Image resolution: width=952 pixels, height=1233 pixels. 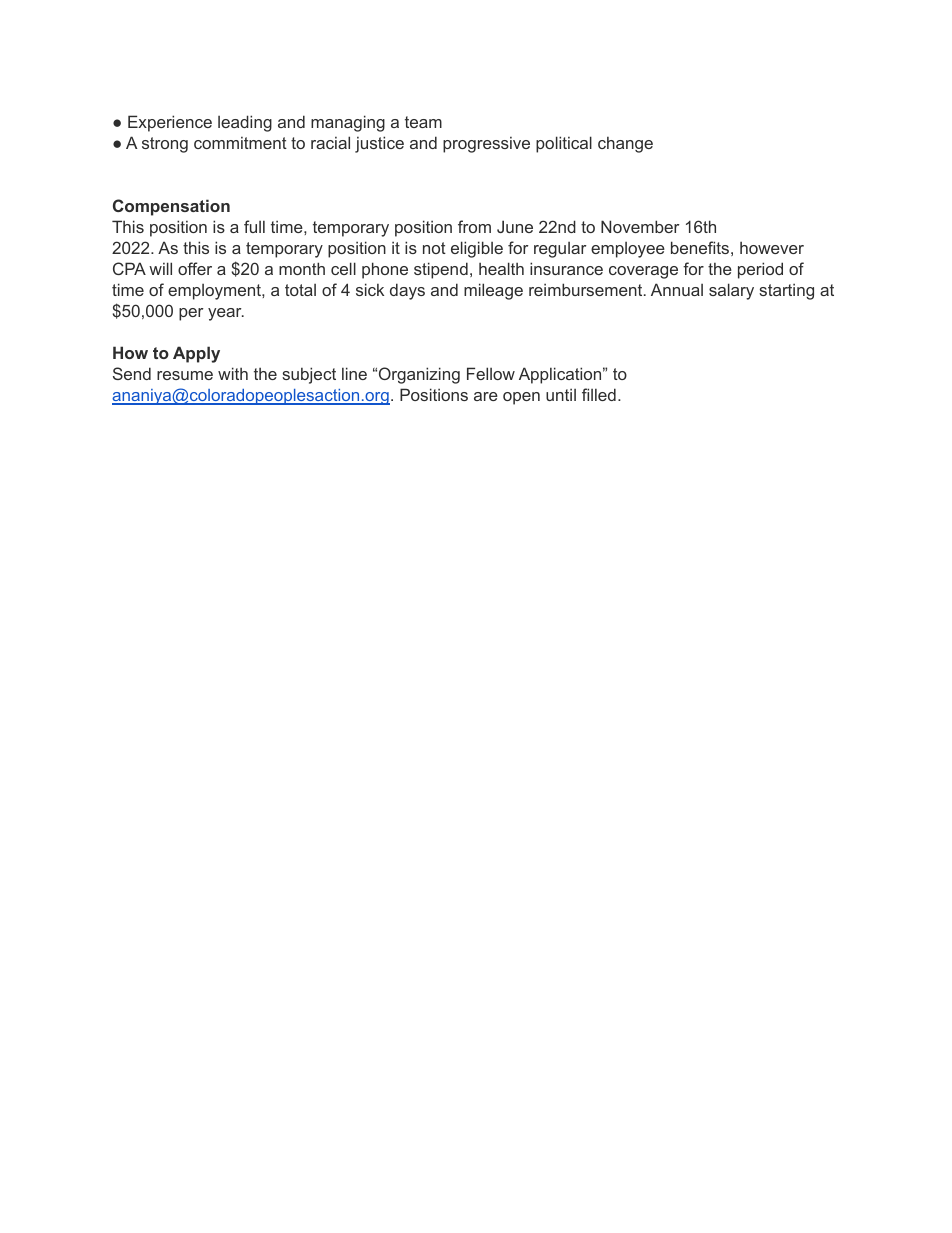 What do you see at coordinates (625, 144) in the page?
I see `change` at bounding box center [625, 144].
